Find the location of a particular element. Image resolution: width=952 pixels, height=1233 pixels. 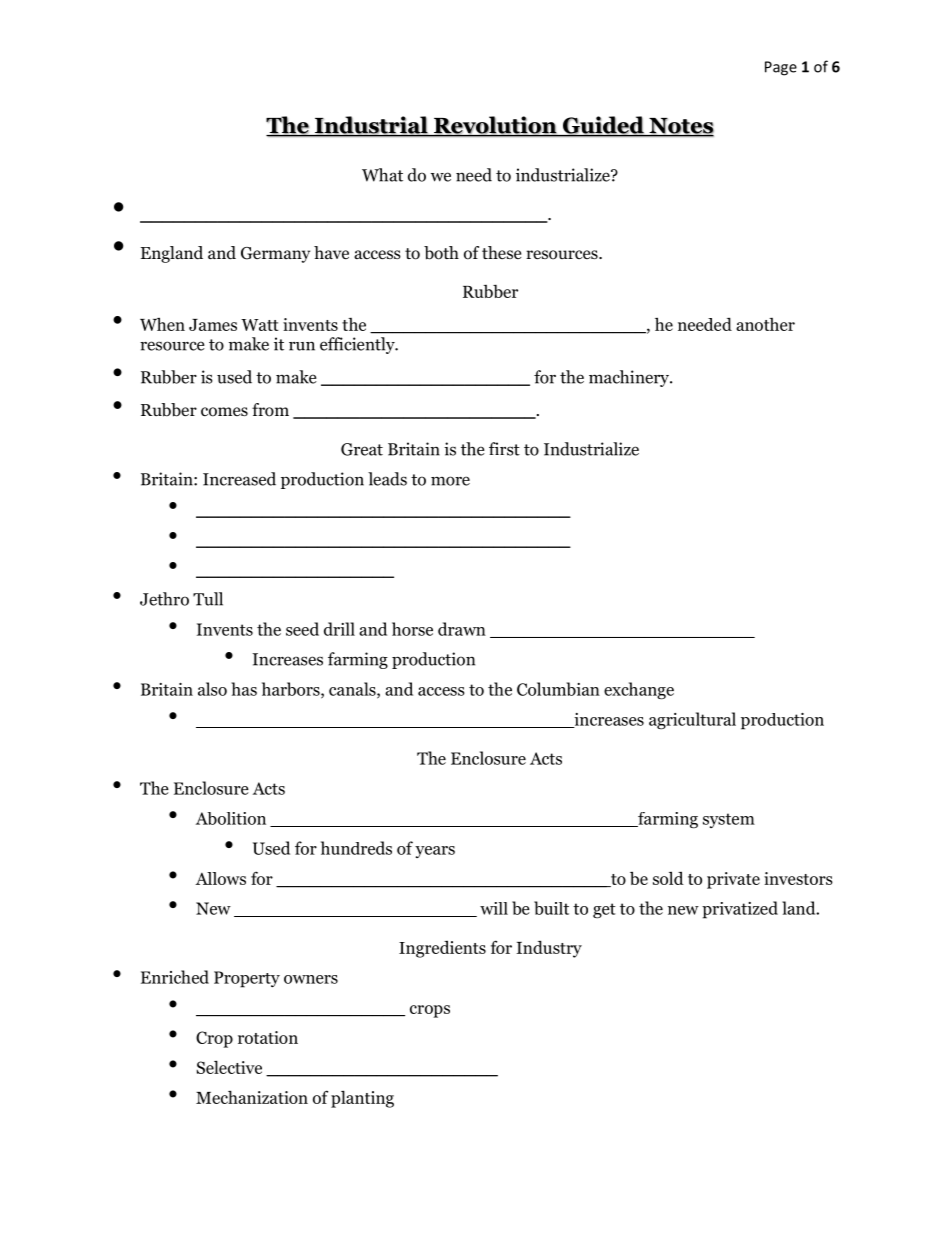

exchange is located at coordinates (639, 691).
